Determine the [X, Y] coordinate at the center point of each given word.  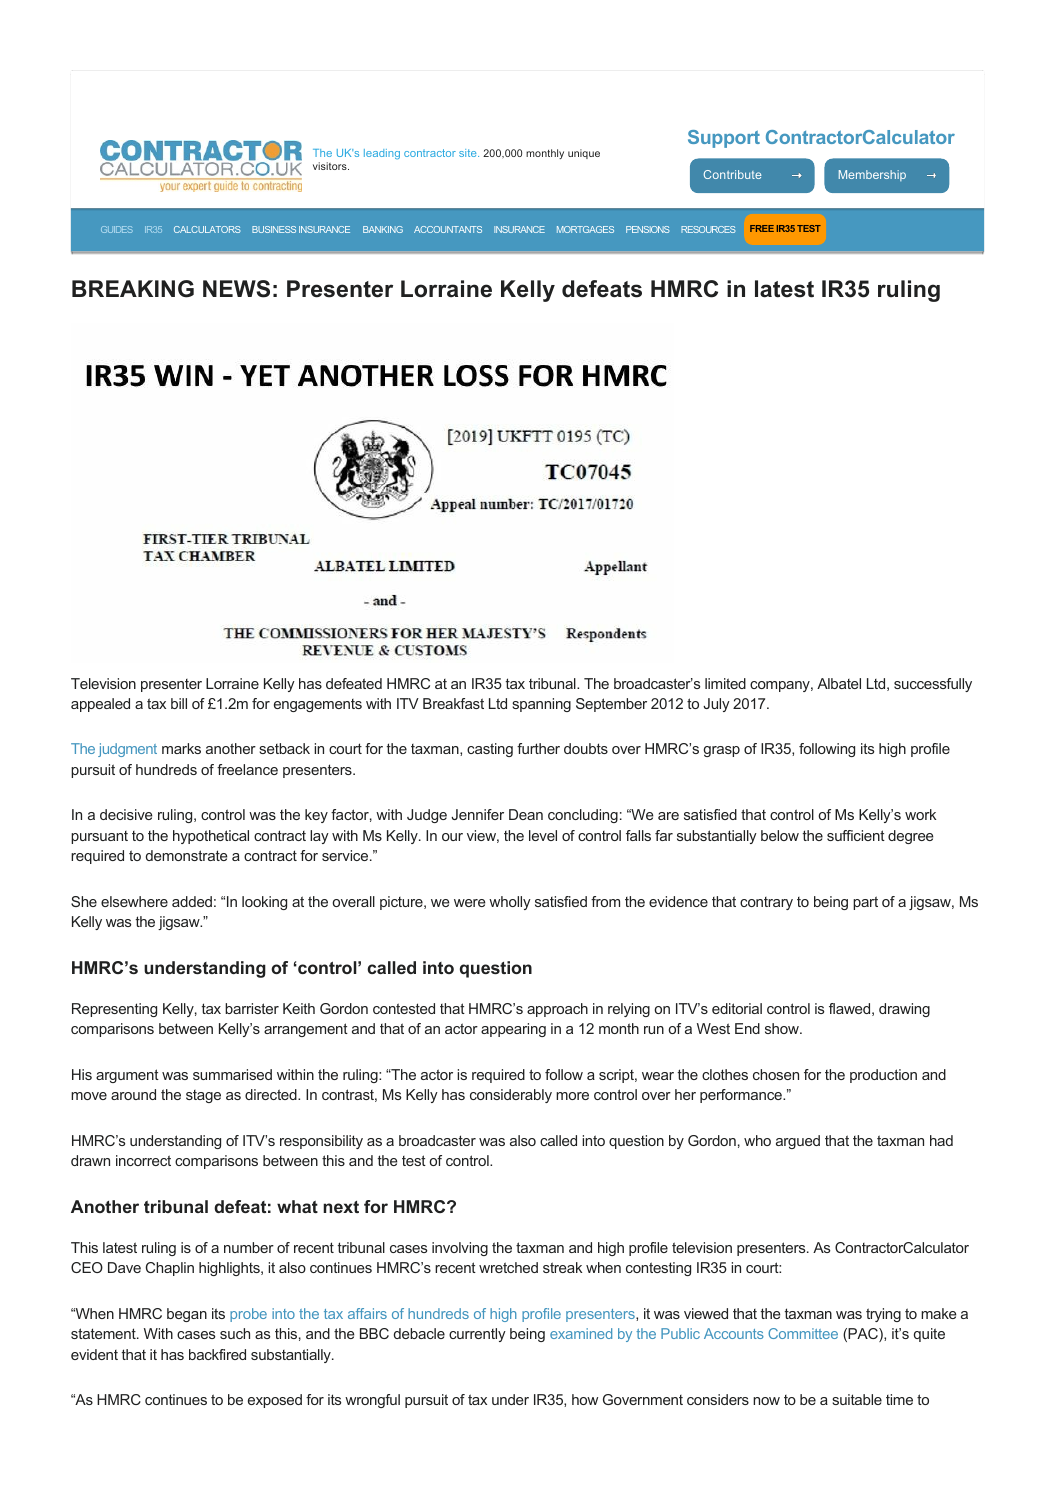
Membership [872, 175]
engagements [318, 705]
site [469, 153]
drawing [904, 1010]
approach [557, 1010]
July [716, 705]
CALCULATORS [207, 229]
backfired [217, 1354]
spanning [541, 705]
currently [477, 1335]
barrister [252, 1008]
